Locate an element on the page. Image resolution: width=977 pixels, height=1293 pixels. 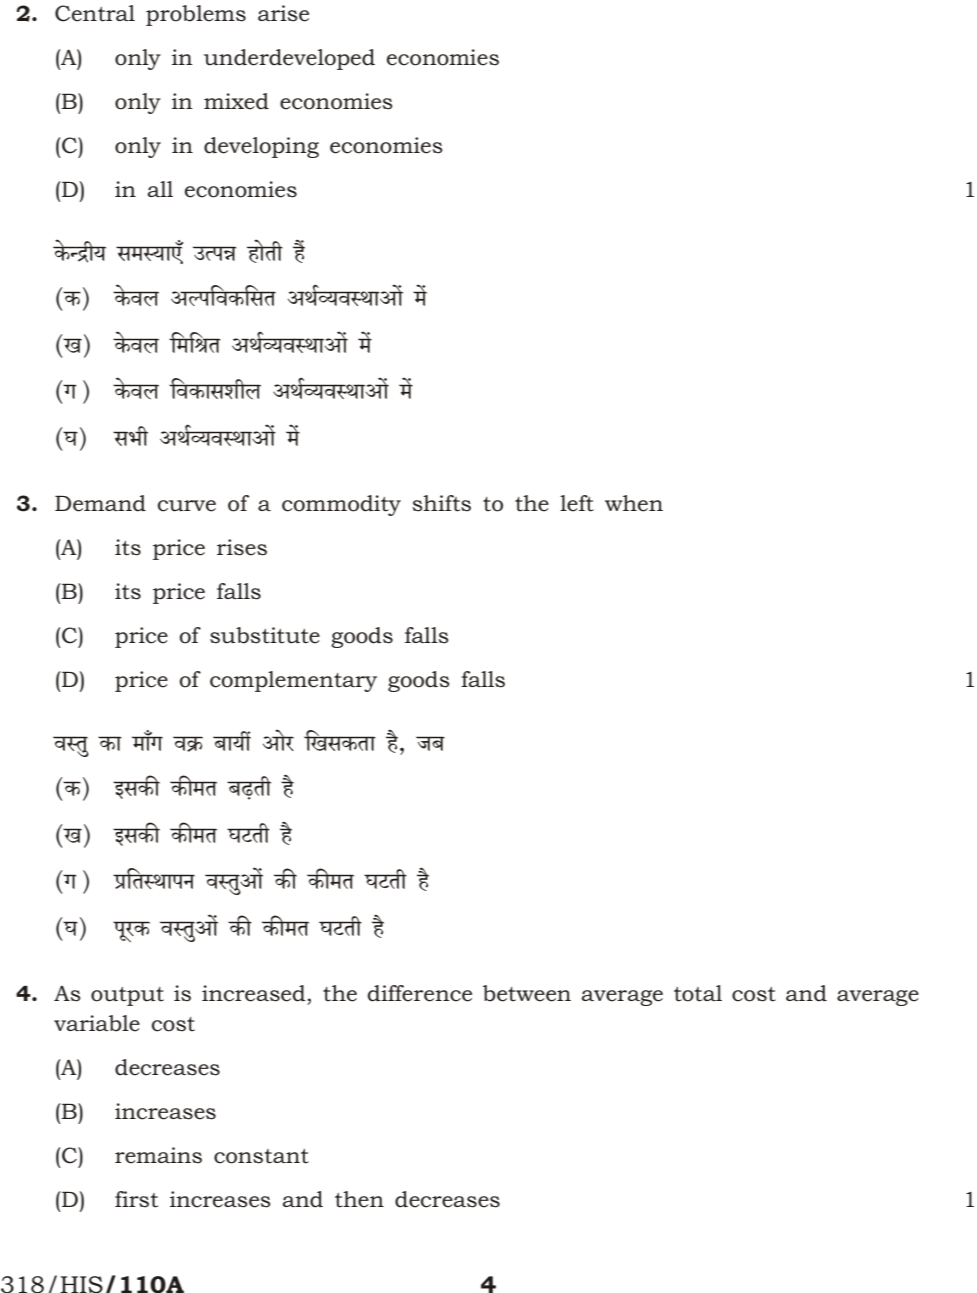
shifts is located at coordinates (442, 503).
